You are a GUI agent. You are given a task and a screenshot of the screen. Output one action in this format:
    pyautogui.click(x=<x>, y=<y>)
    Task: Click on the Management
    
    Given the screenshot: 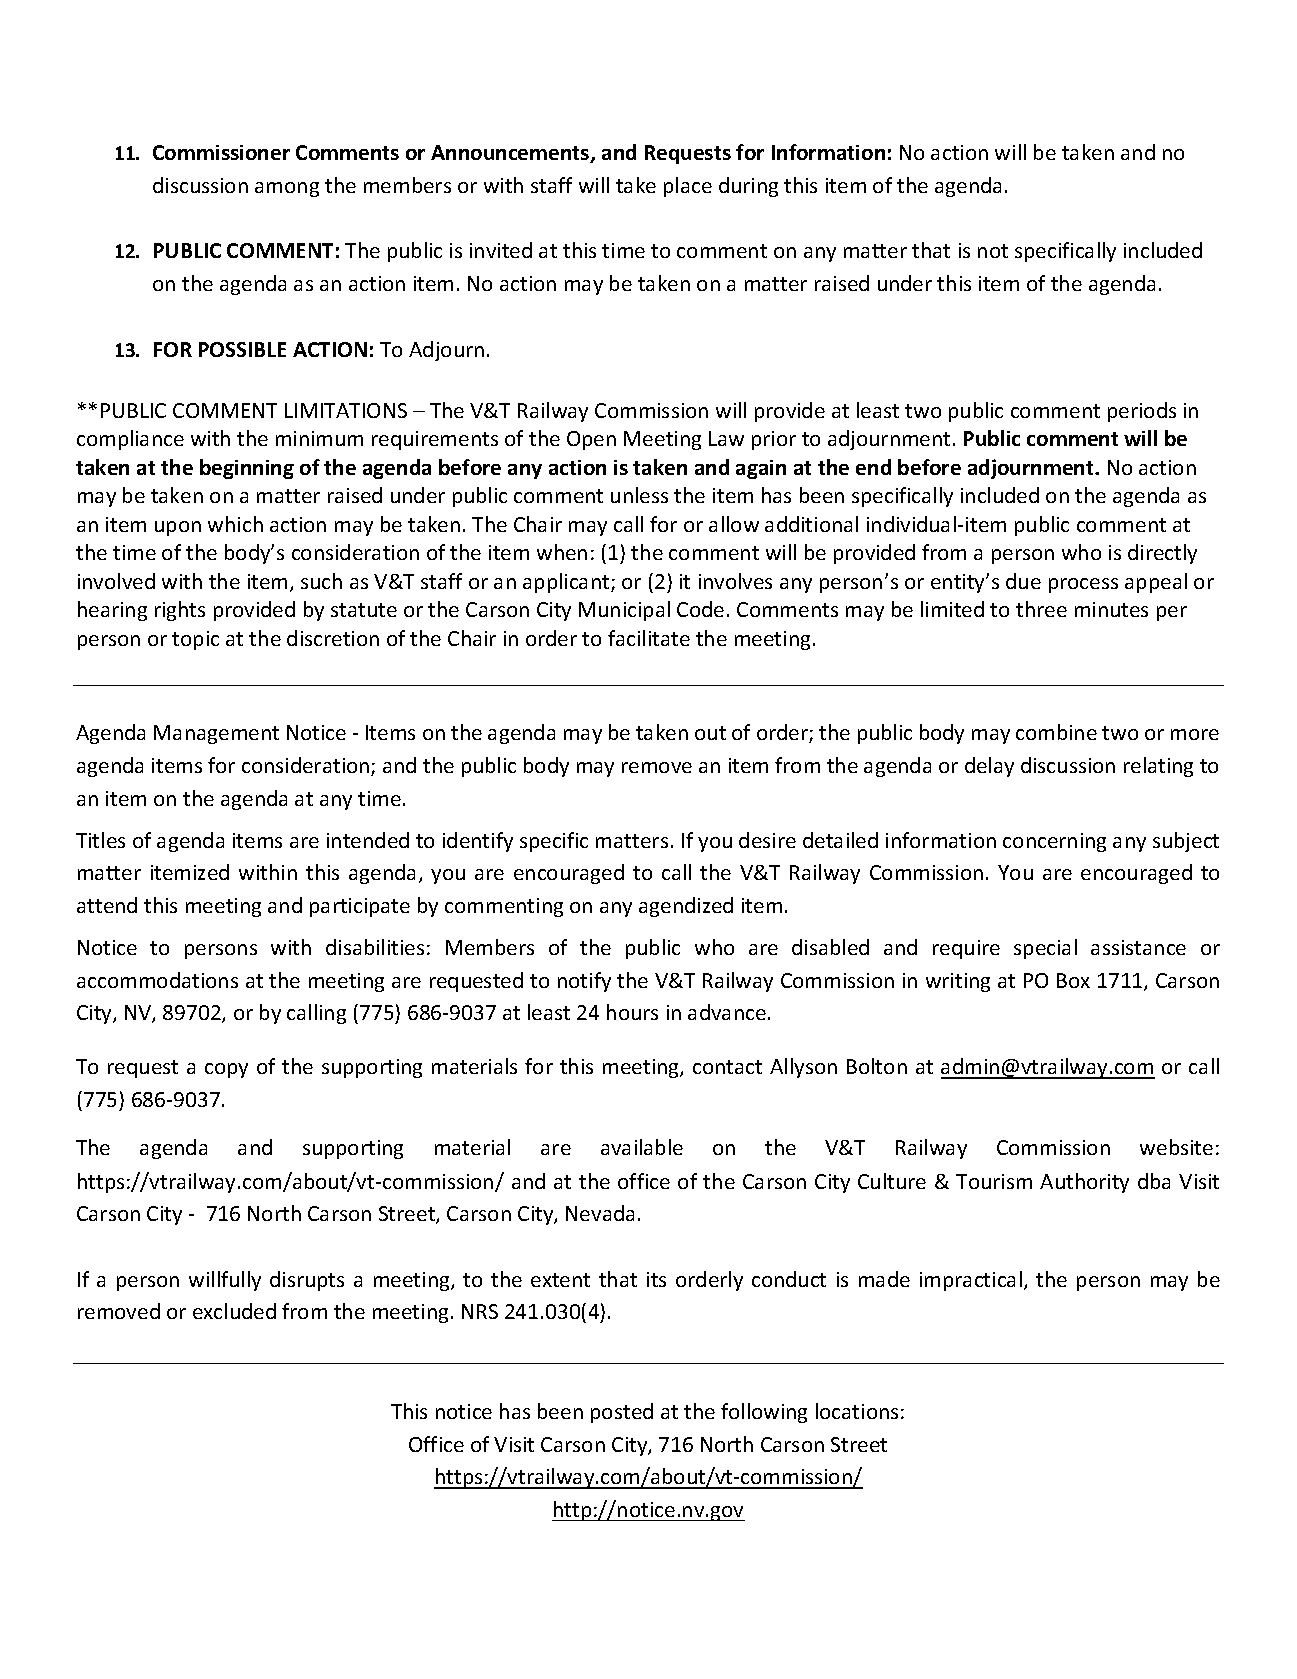 What is the action you would take?
    pyautogui.click(x=216, y=734)
